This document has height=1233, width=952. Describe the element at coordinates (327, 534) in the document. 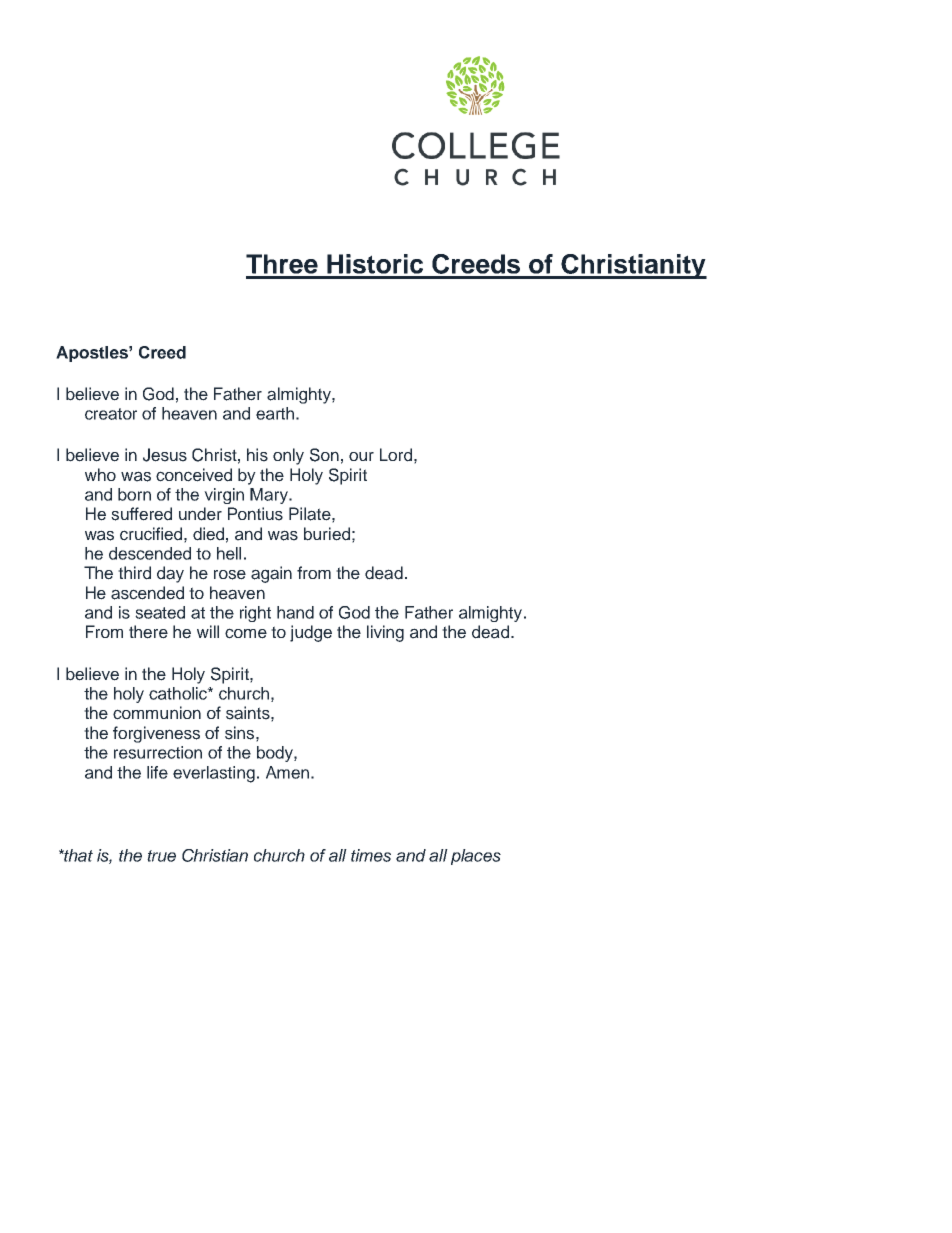

I see `buried` at that location.
